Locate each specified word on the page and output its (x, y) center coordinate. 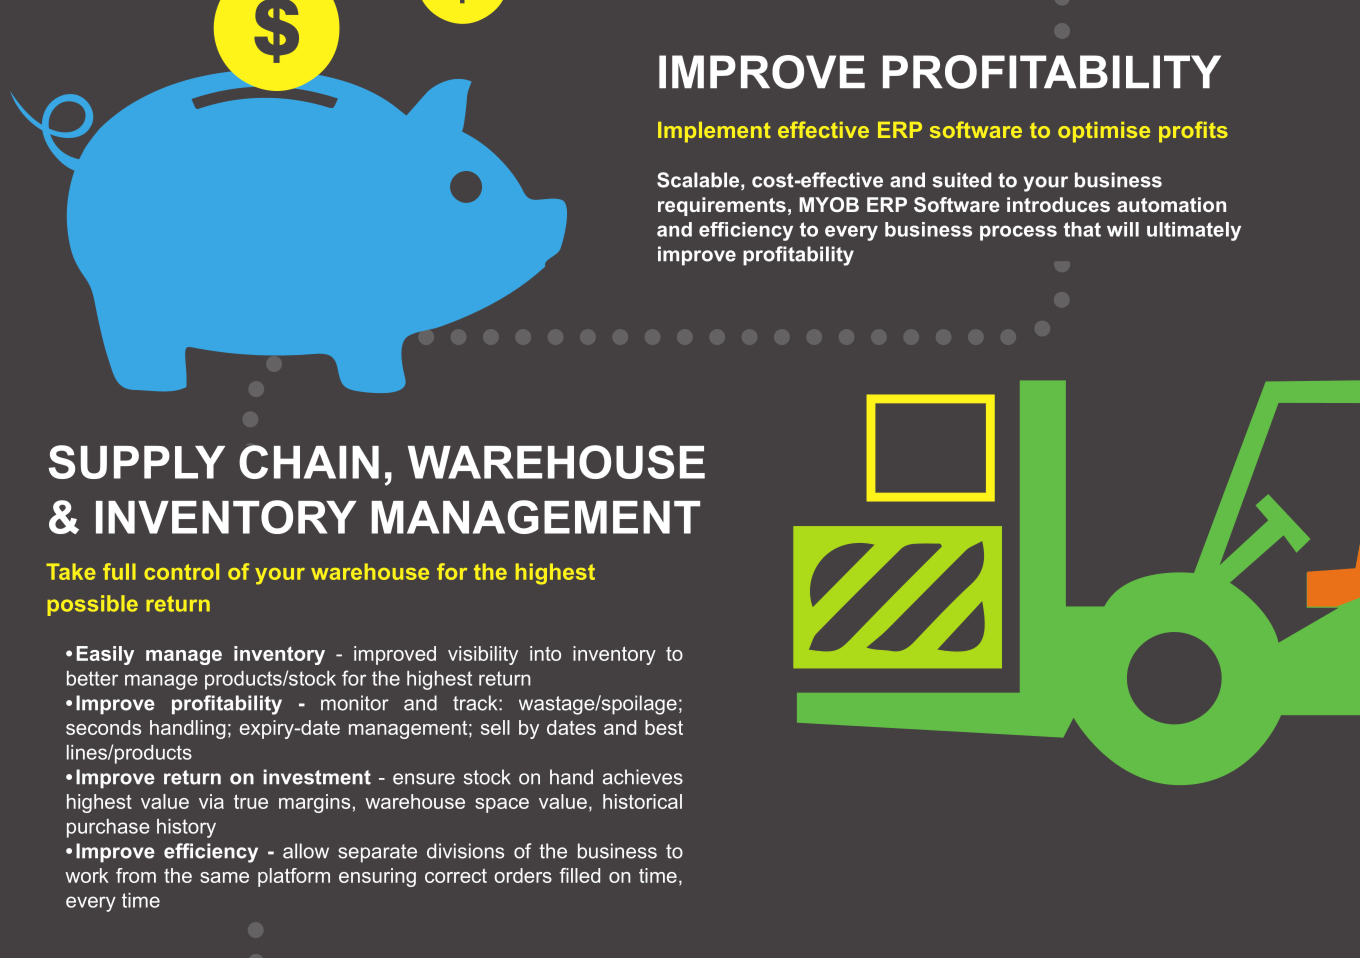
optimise (1104, 132)
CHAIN (309, 462)
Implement (714, 132)
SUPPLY (137, 462)
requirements (722, 206)
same (224, 877)
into (545, 653)
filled (580, 875)
